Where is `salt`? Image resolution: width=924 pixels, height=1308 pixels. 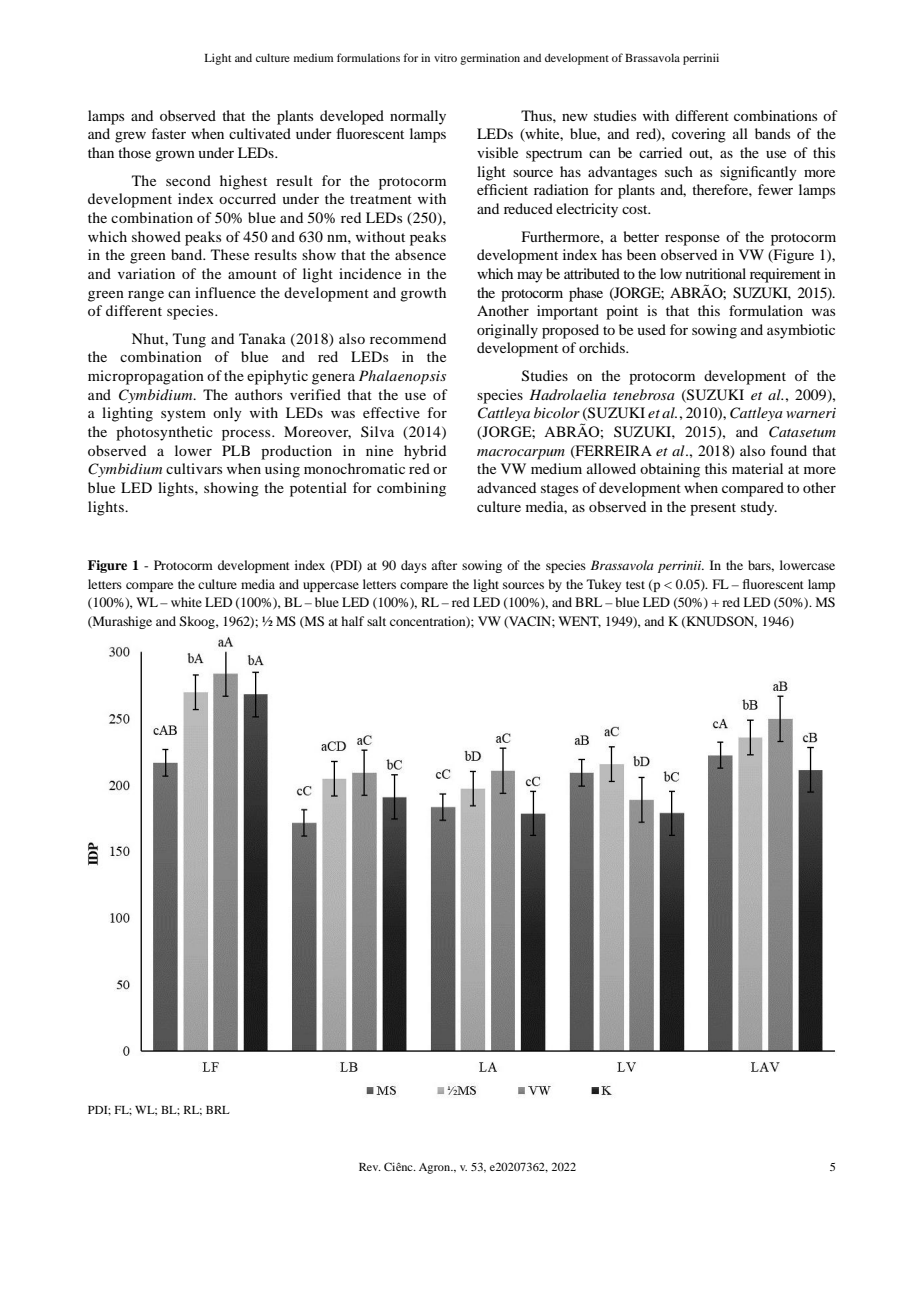 salt is located at coordinates (376, 621).
